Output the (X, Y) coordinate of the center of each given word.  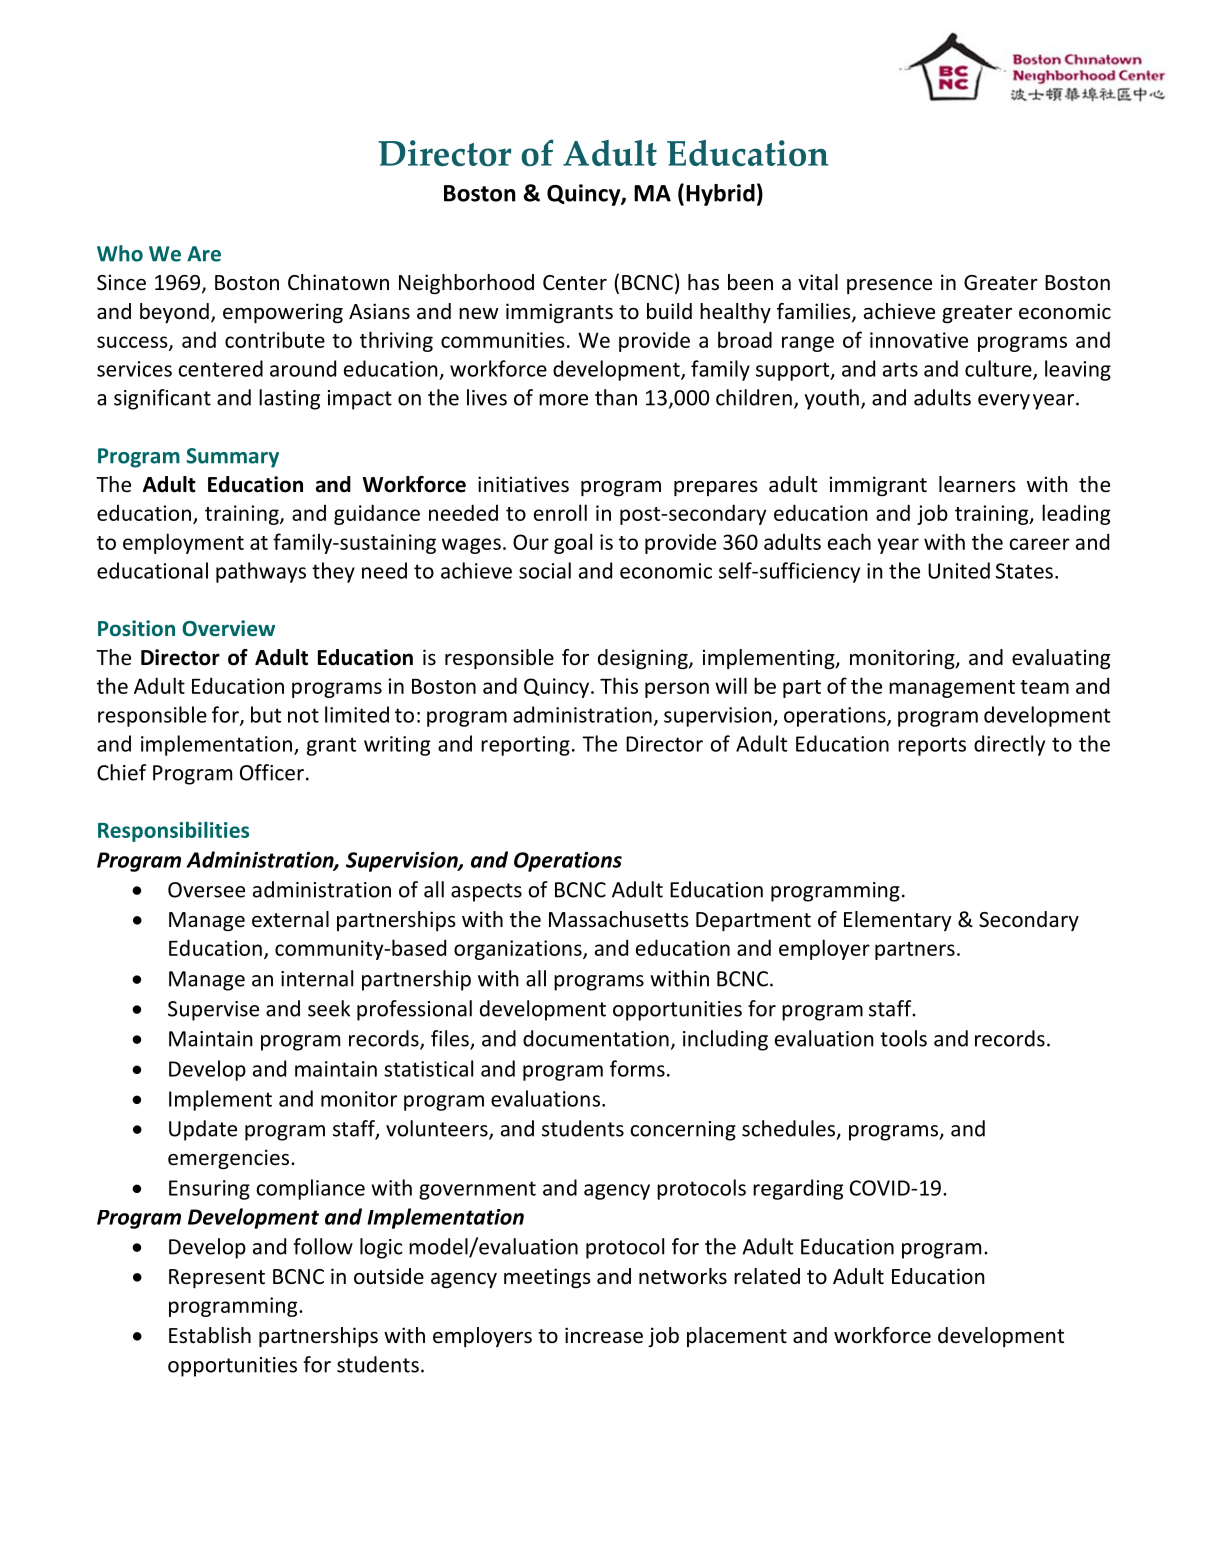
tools (903, 1038)
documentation (596, 1038)
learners (977, 484)
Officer (272, 772)
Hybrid (720, 195)
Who (120, 253)
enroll (560, 512)
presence (889, 286)
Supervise (213, 1011)
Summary (233, 458)
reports (932, 746)
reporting (525, 746)
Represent (217, 1279)
